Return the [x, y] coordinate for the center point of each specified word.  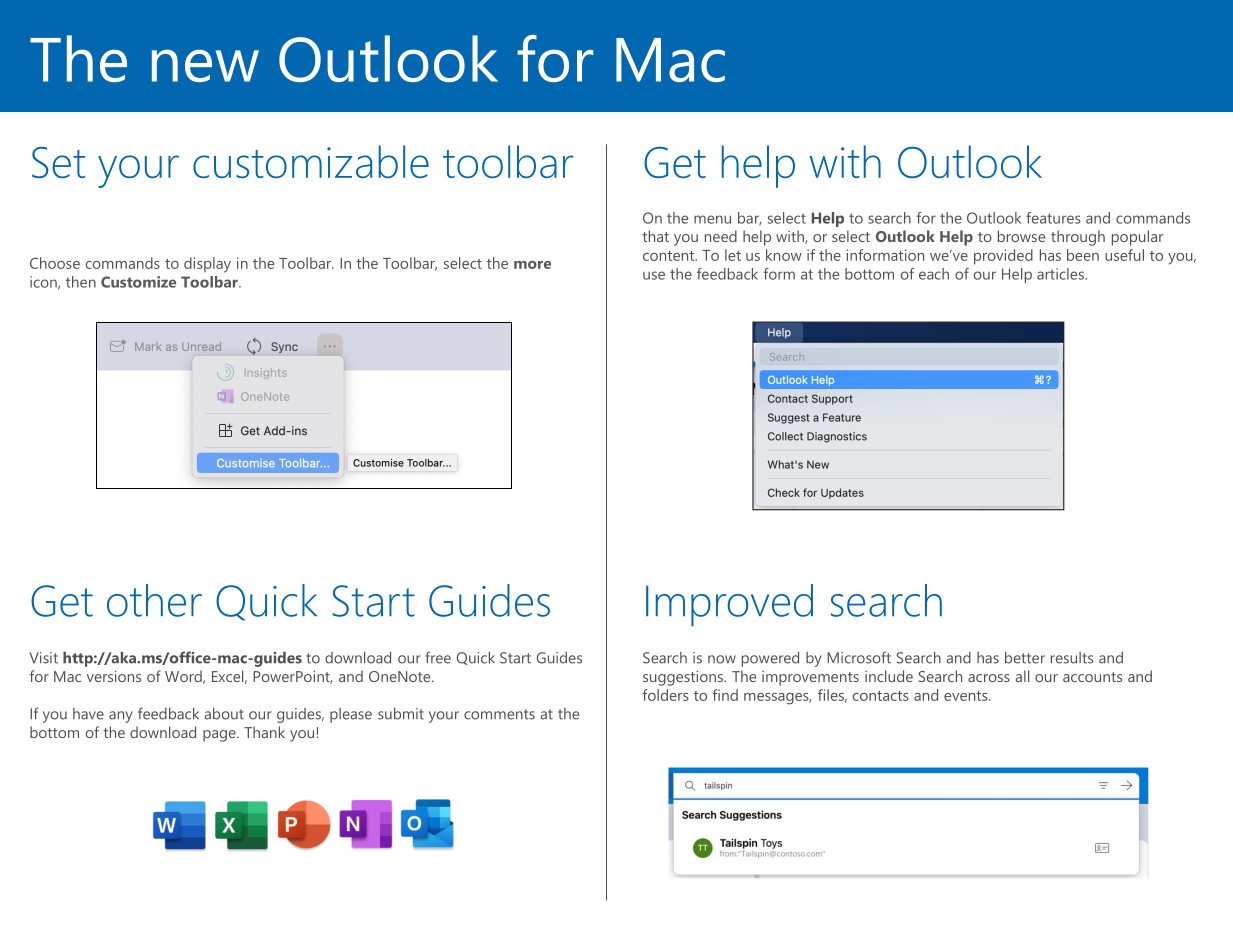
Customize [138, 282]
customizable [311, 161]
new [205, 65]
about [224, 714]
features [1053, 218]
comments [499, 714]
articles [1061, 274]
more [532, 265]
